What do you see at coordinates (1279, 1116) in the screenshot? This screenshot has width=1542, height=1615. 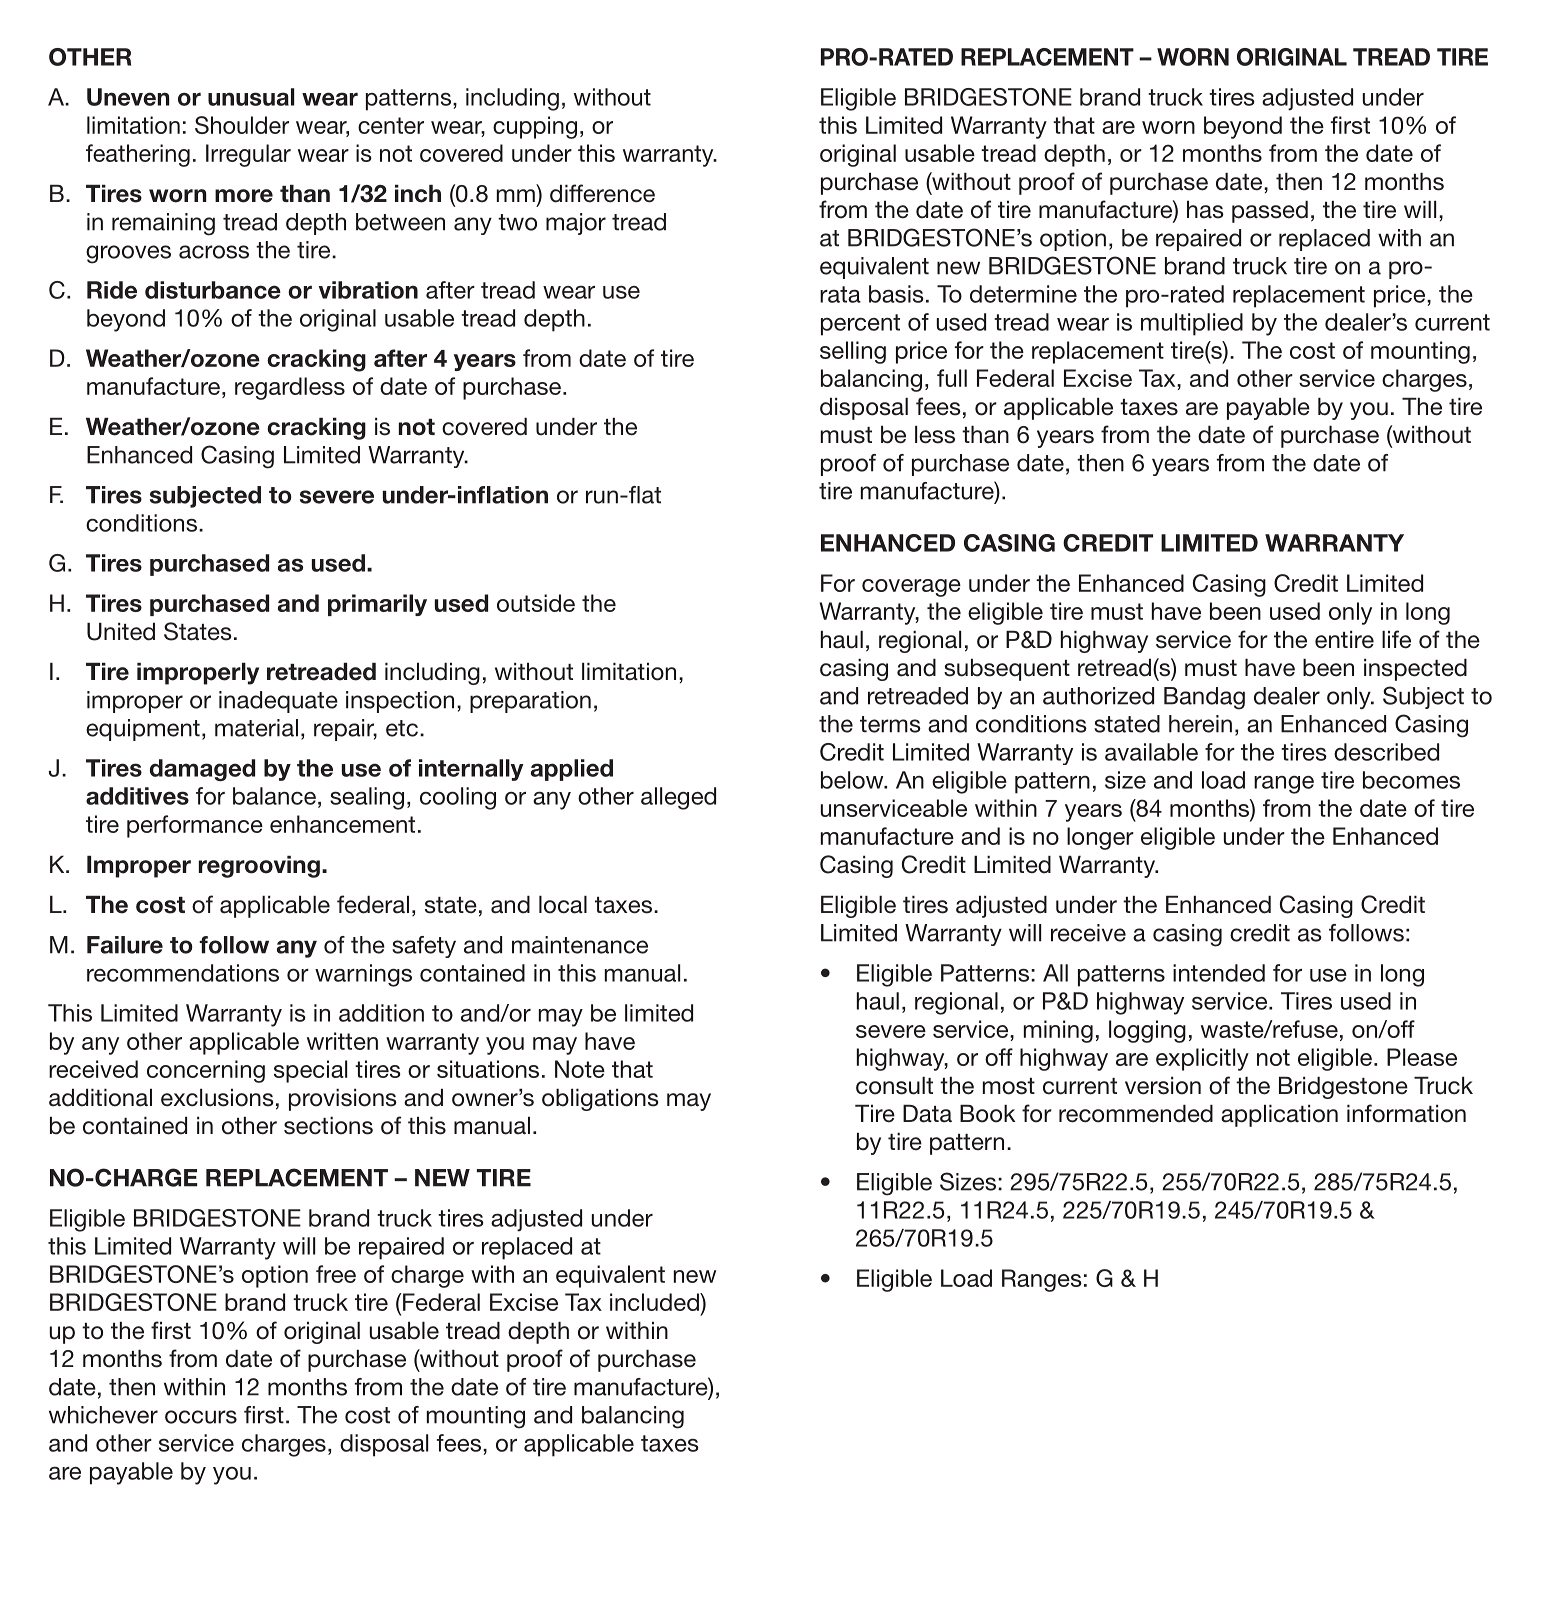 I see `application` at bounding box center [1279, 1116].
